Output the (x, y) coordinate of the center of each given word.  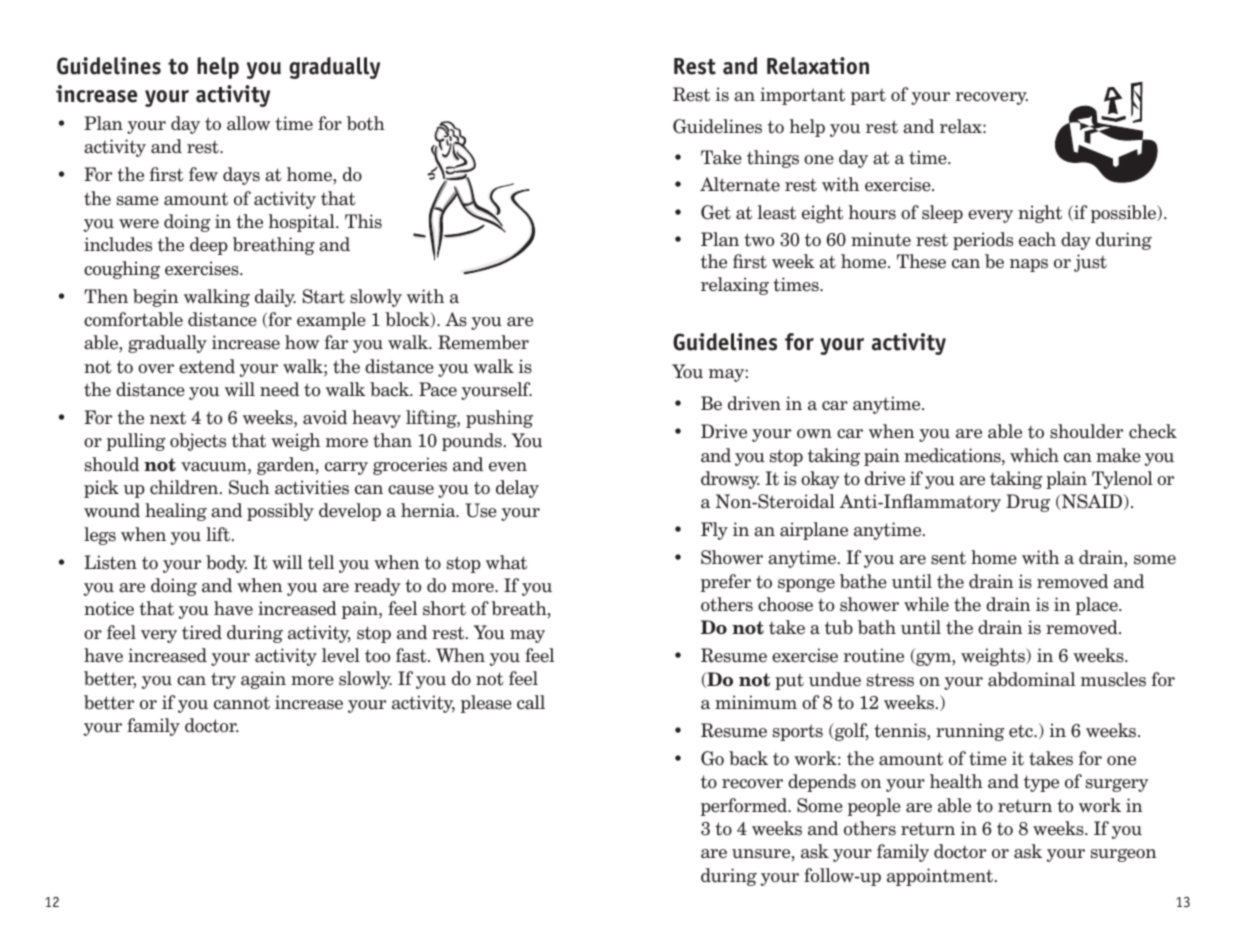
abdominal (1031, 679)
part (868, 97)
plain (1066, 480)
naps (1029, 265)
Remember (483, 342)
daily (275, 298)
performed (745, 807)
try (223, 680)
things (773, 159)
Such (249, 487)
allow (248, 123)
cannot (242, 703)
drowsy (730, 480)
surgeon (1123, 855)
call (531, 702)
